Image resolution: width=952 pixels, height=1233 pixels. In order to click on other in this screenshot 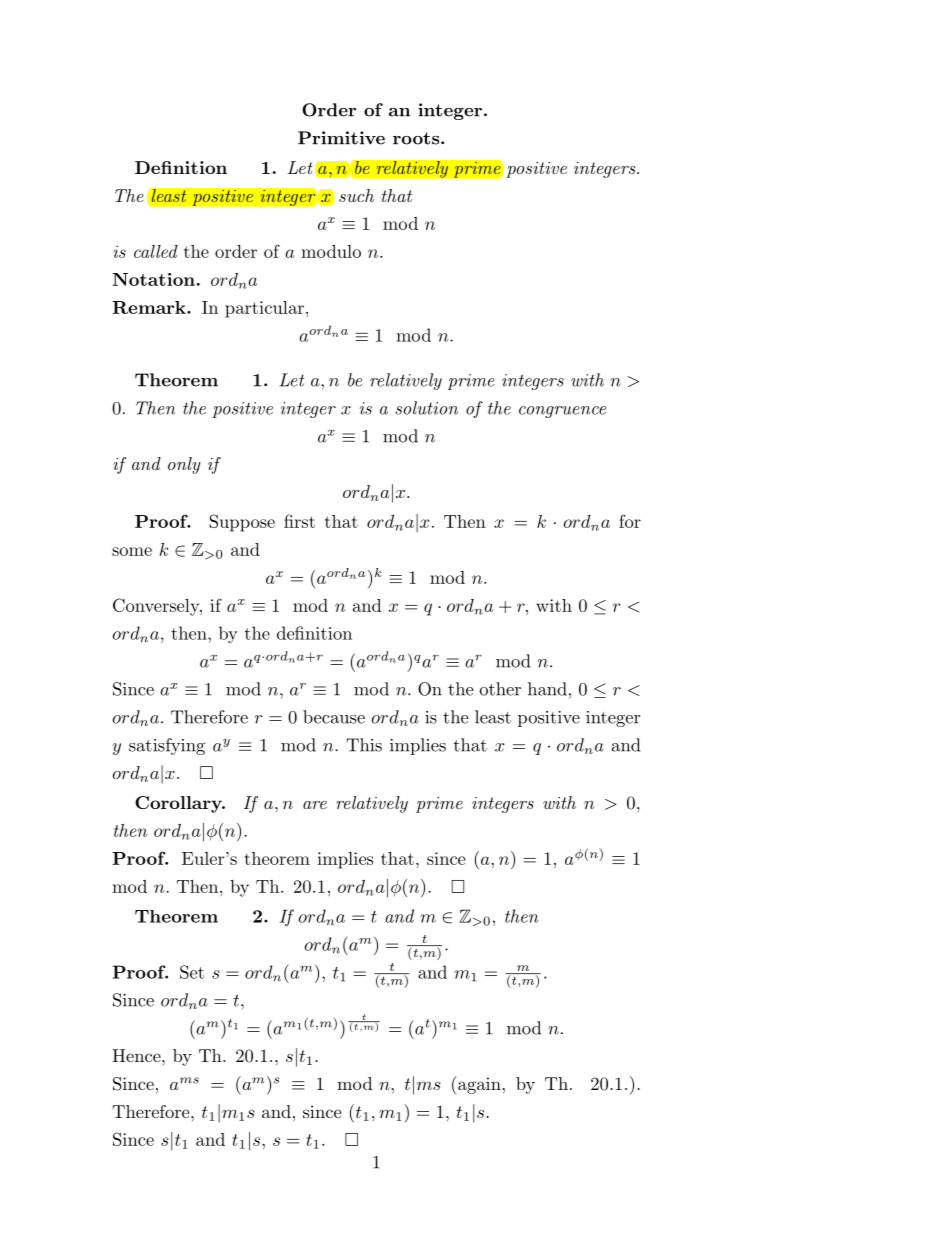, I will do `click(500, 689)`.
